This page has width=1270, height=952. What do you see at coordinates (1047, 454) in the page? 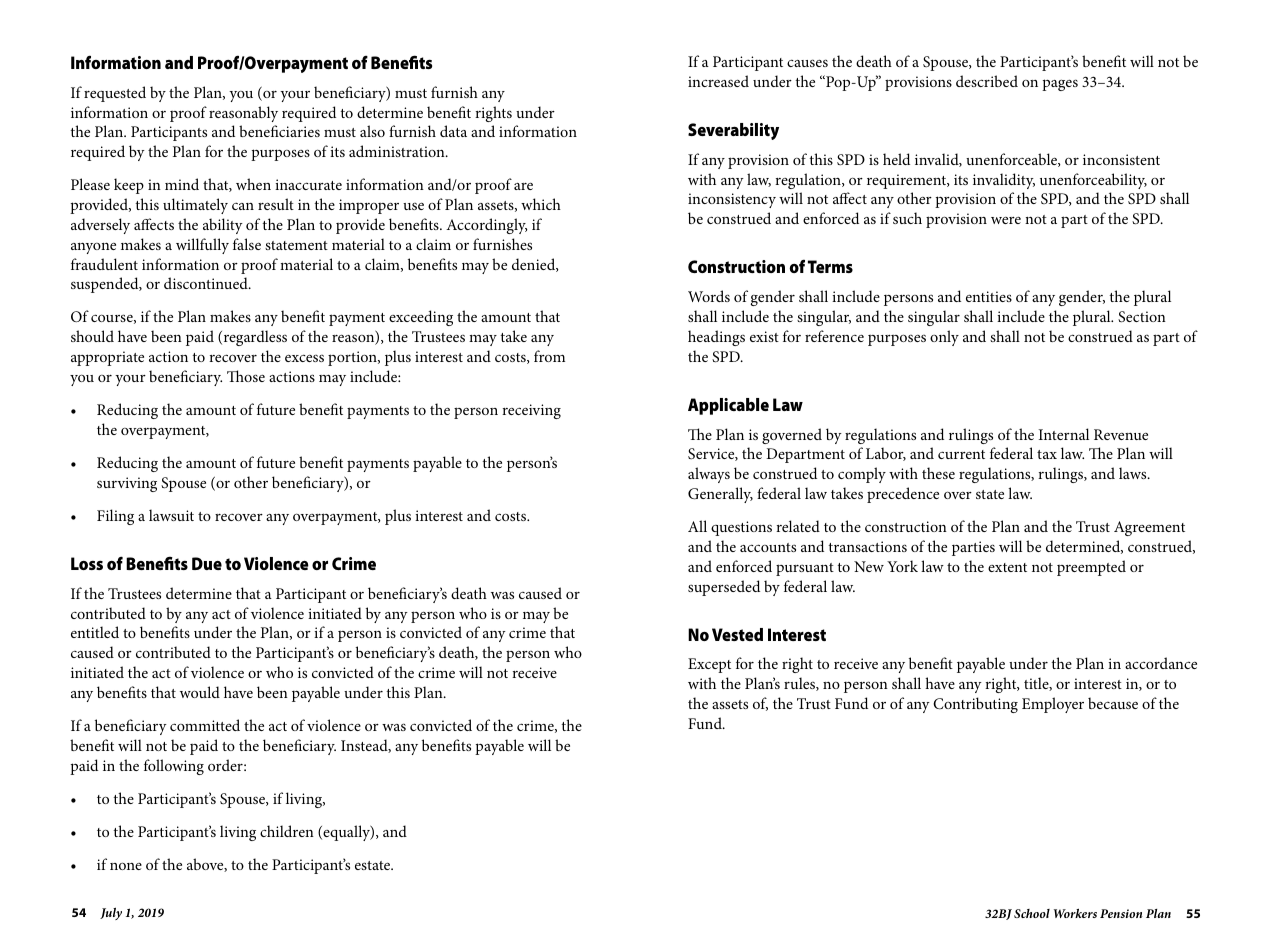
I see `tax` at bounding box center [1047, 454].
